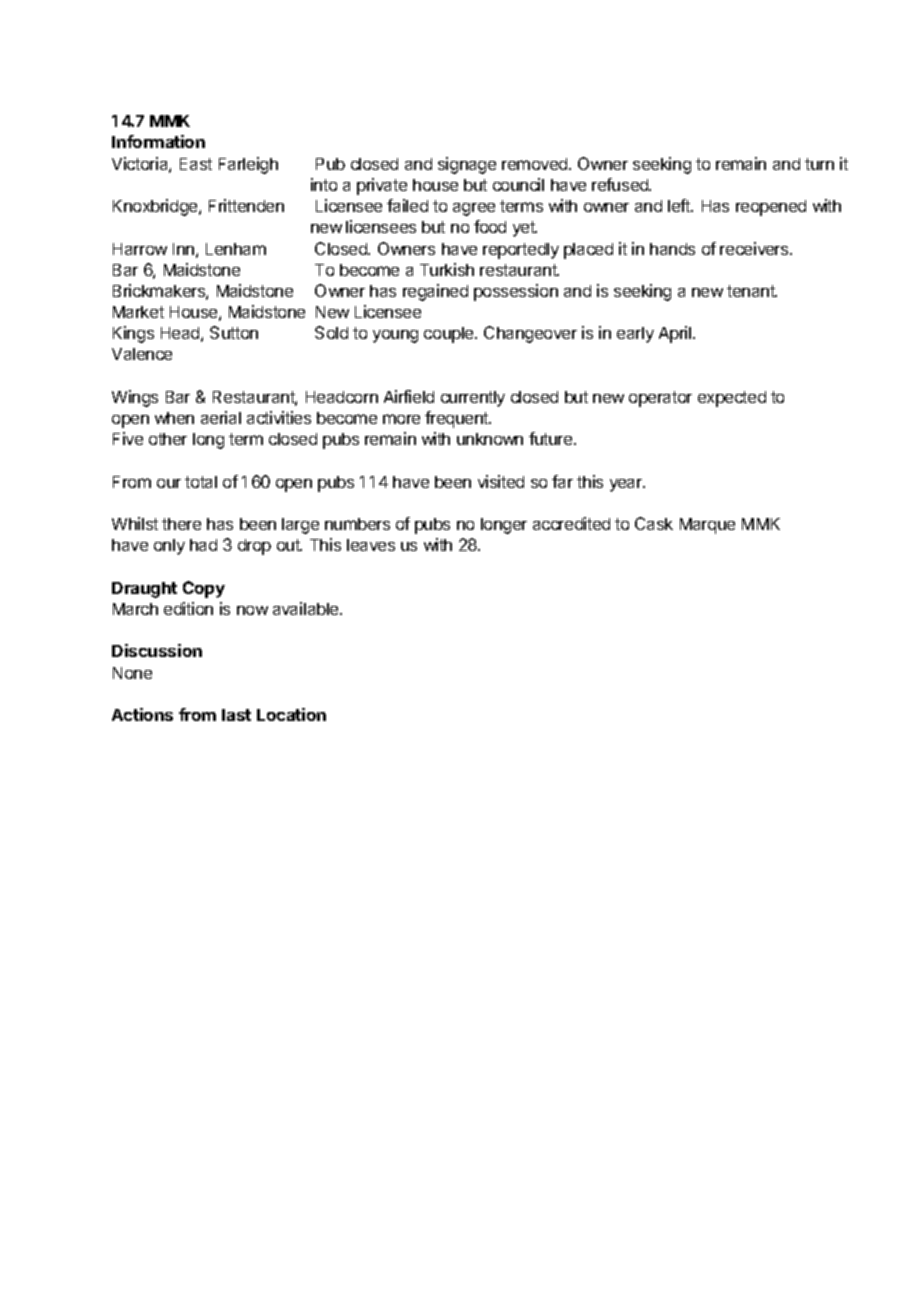  I want to click on last, so click(236, 715).
